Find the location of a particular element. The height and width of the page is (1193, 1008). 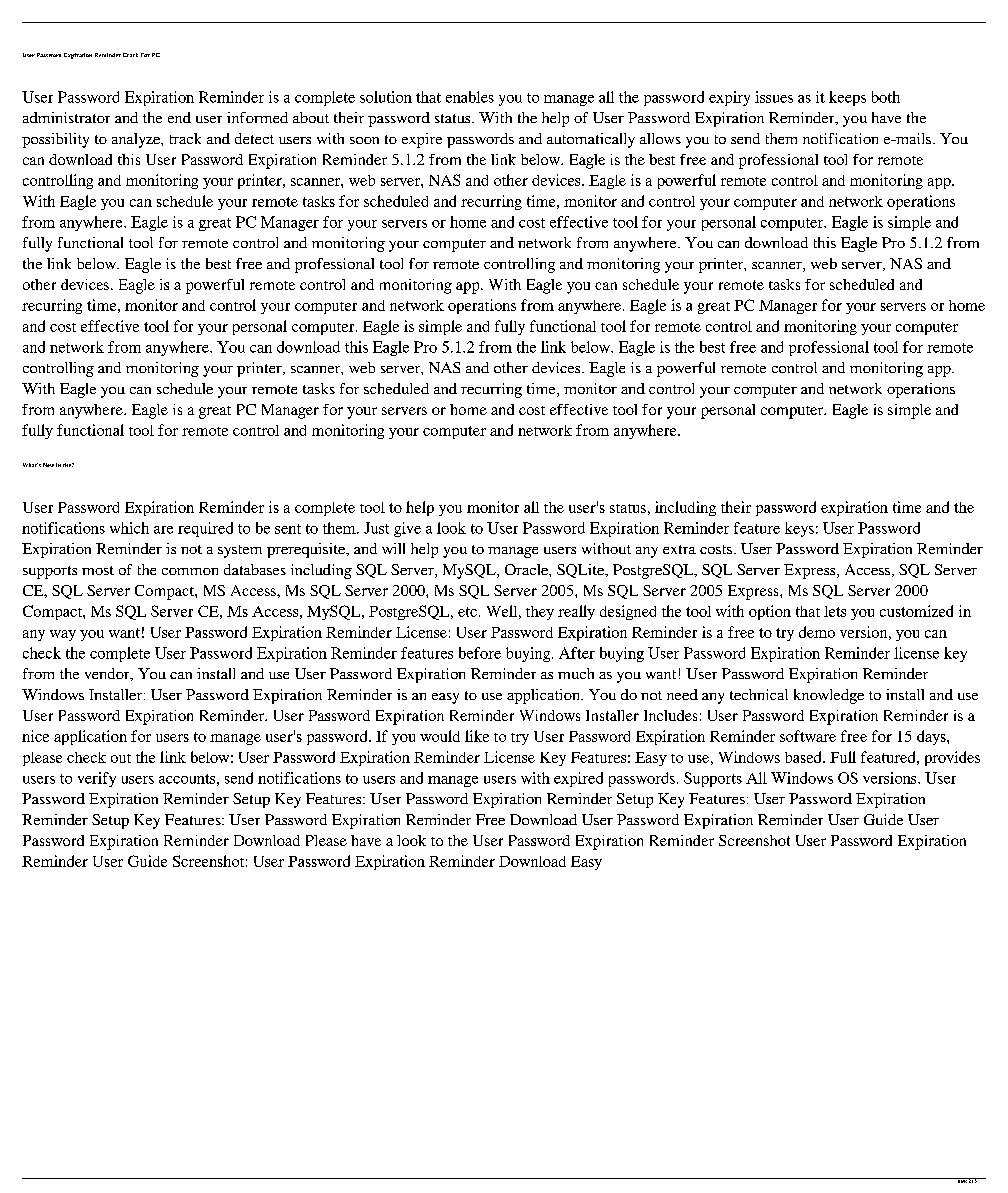

verify is located at coordinates (97, 779).
